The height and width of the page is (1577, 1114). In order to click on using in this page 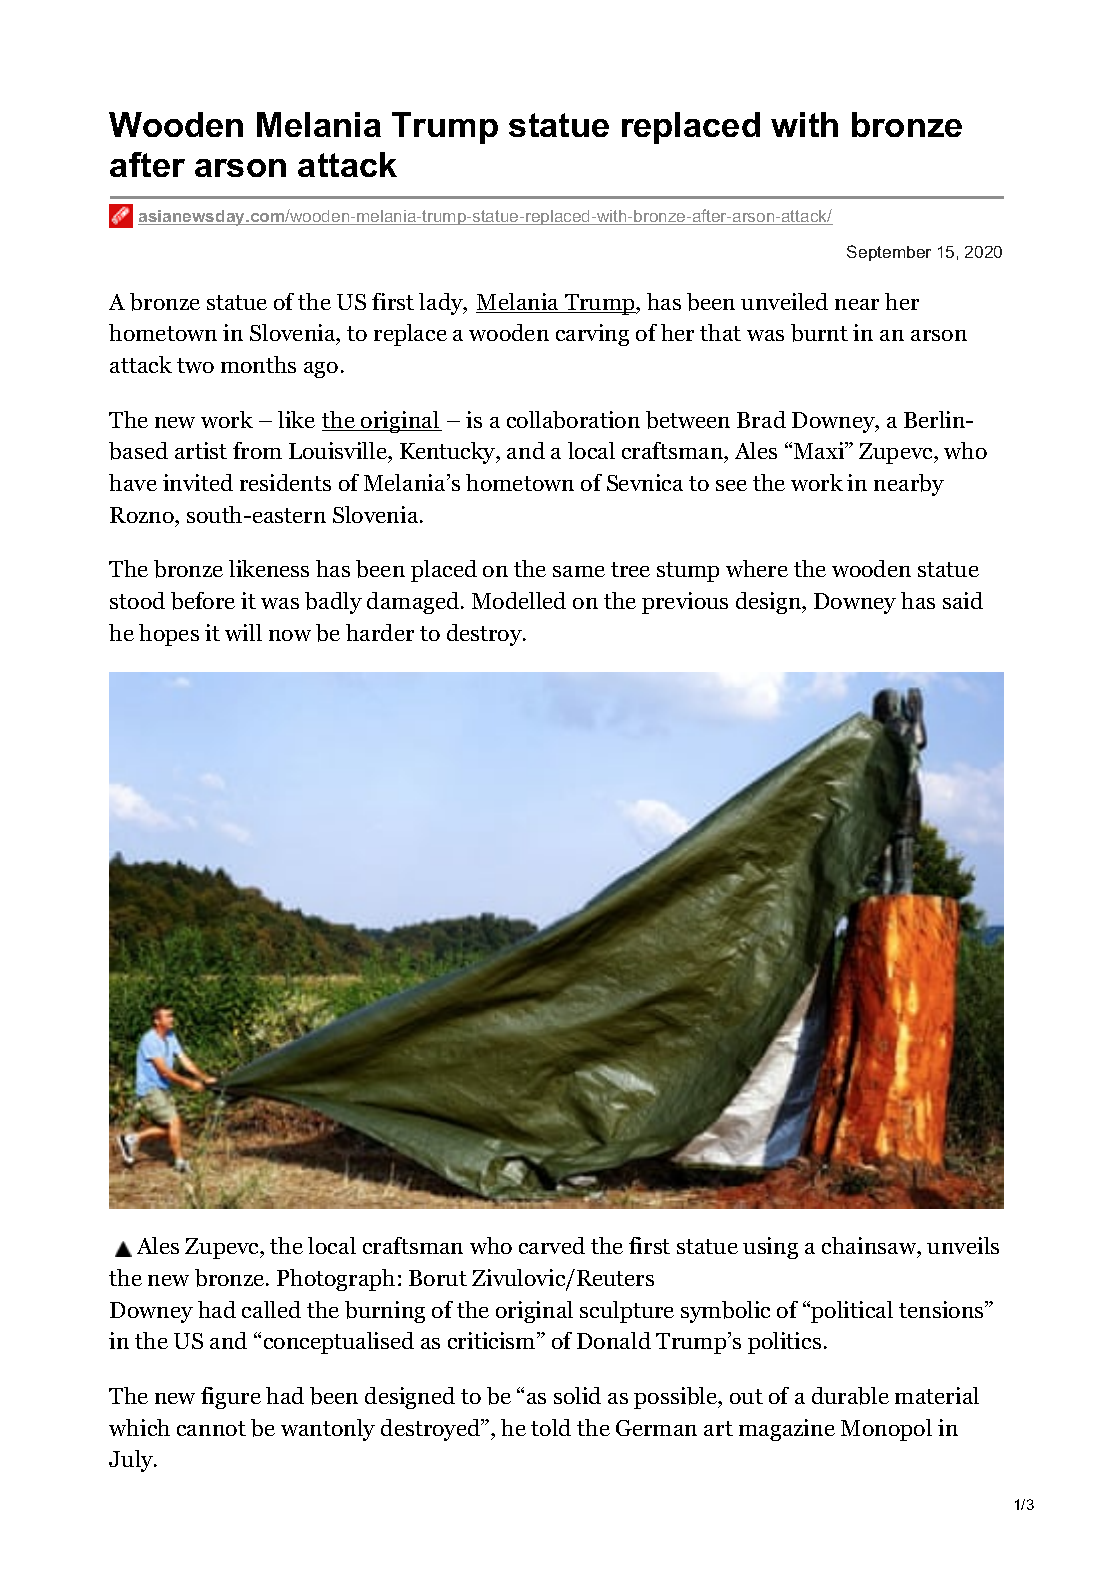, I will do `click(770, 1248)`.
